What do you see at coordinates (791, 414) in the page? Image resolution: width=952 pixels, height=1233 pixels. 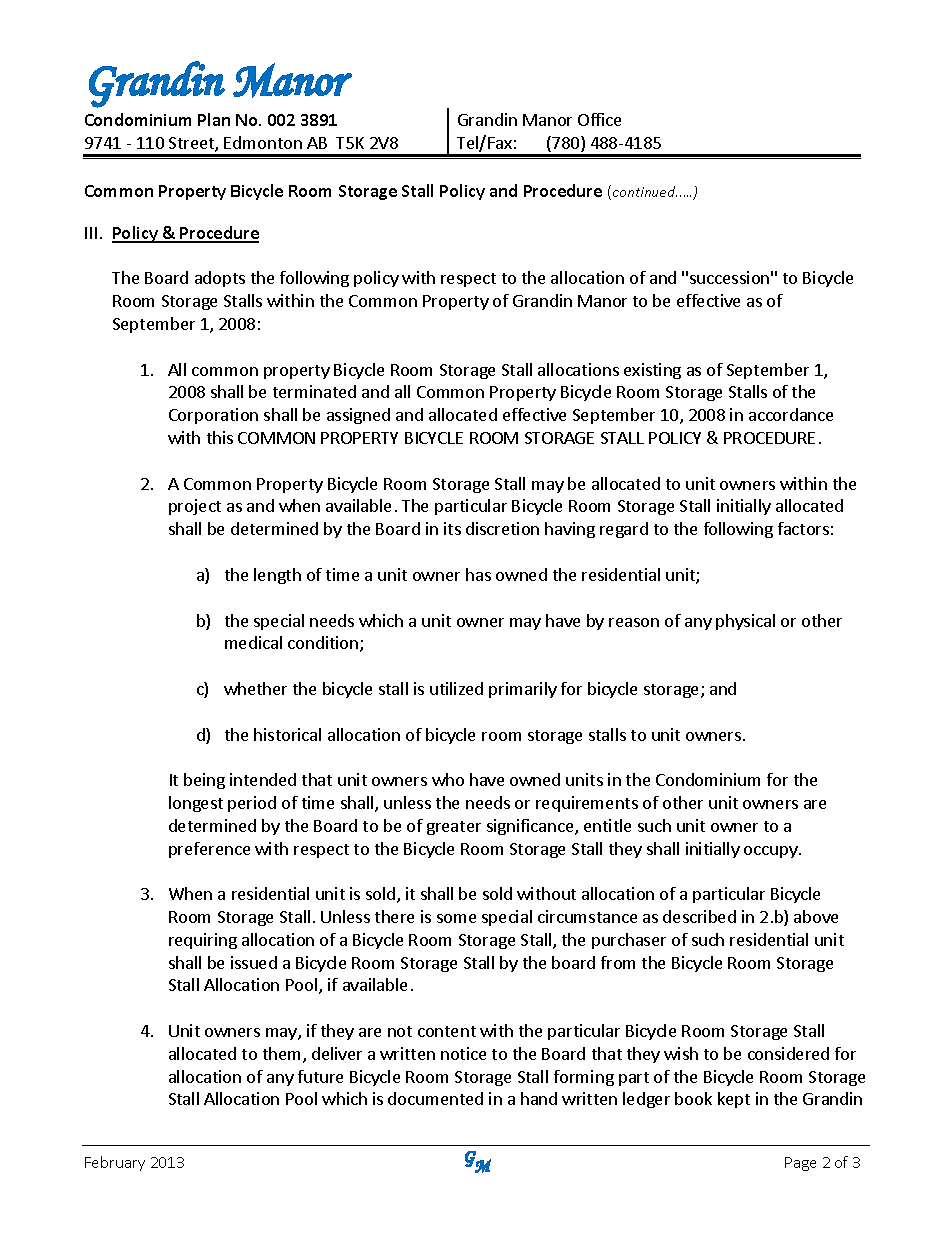 I see `accordance` at bounding box center [791, 414].
